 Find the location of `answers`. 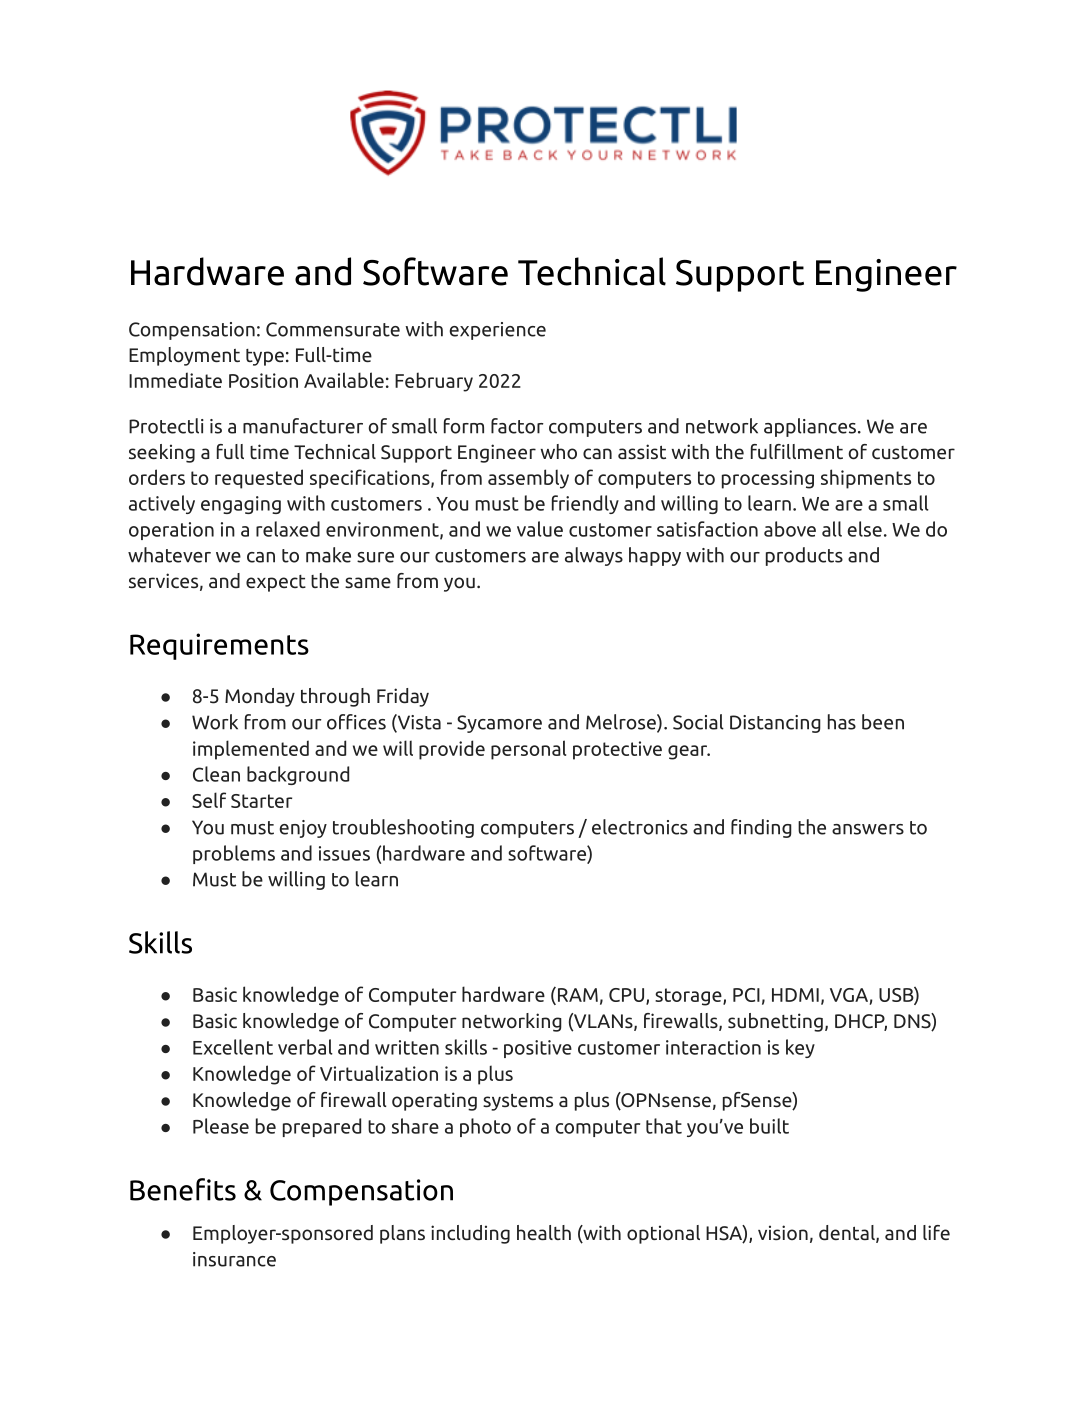

answers is located at coordinates (868, 829).
